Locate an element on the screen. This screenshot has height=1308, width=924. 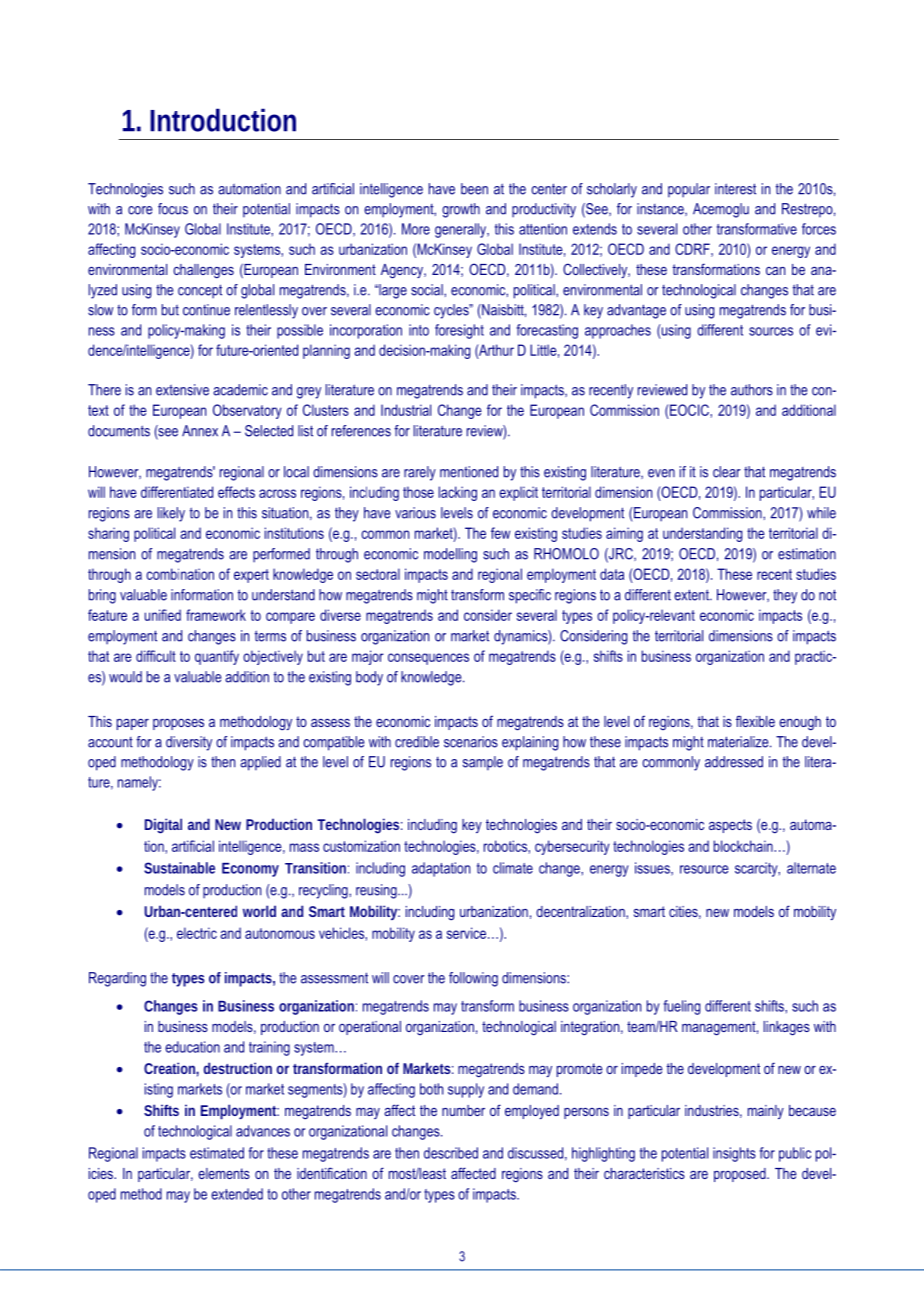
described is located at coordinates (451, 1153).
